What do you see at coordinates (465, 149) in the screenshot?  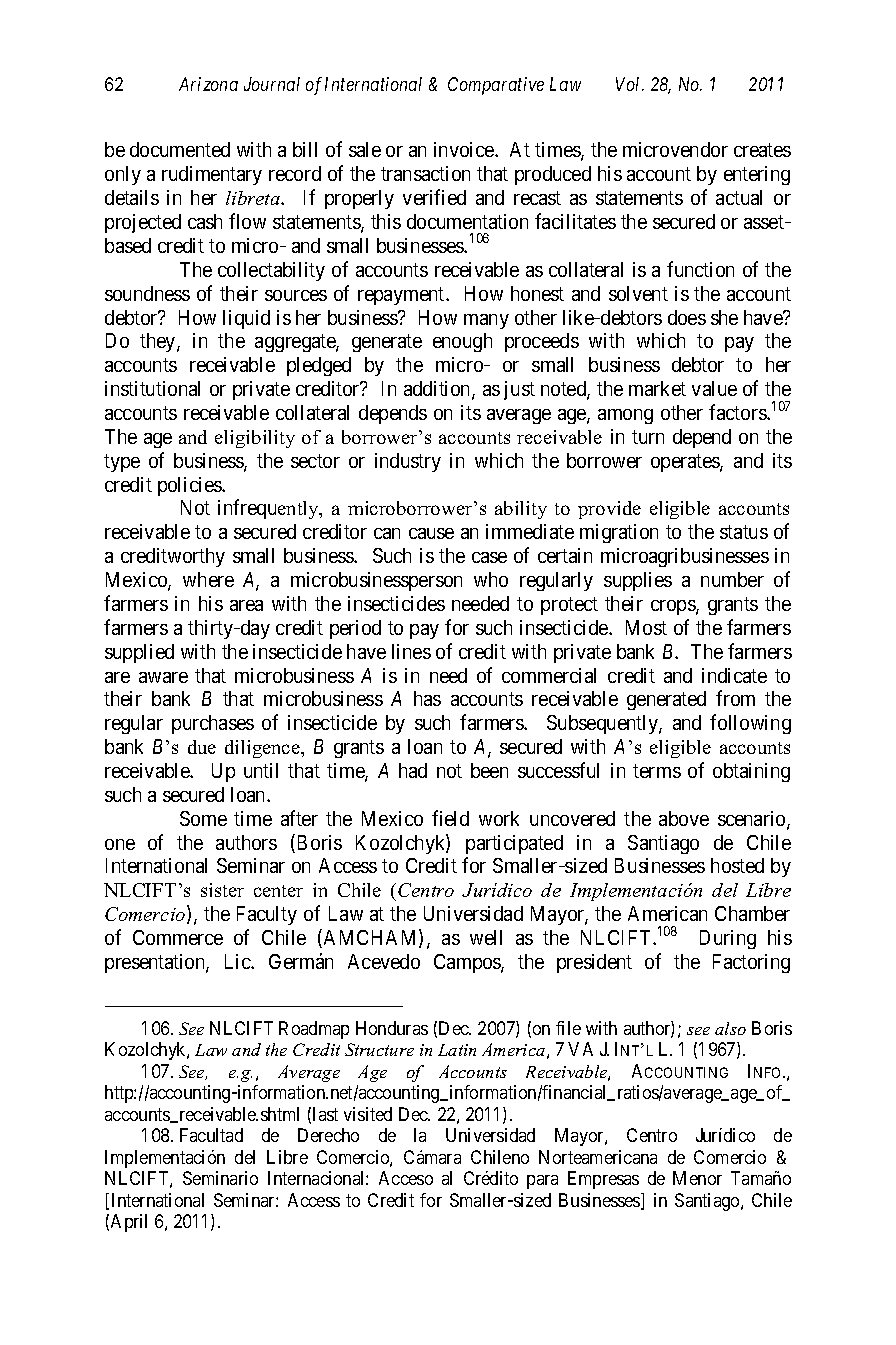 I see `invoice` at bounding box center [465, 149].
